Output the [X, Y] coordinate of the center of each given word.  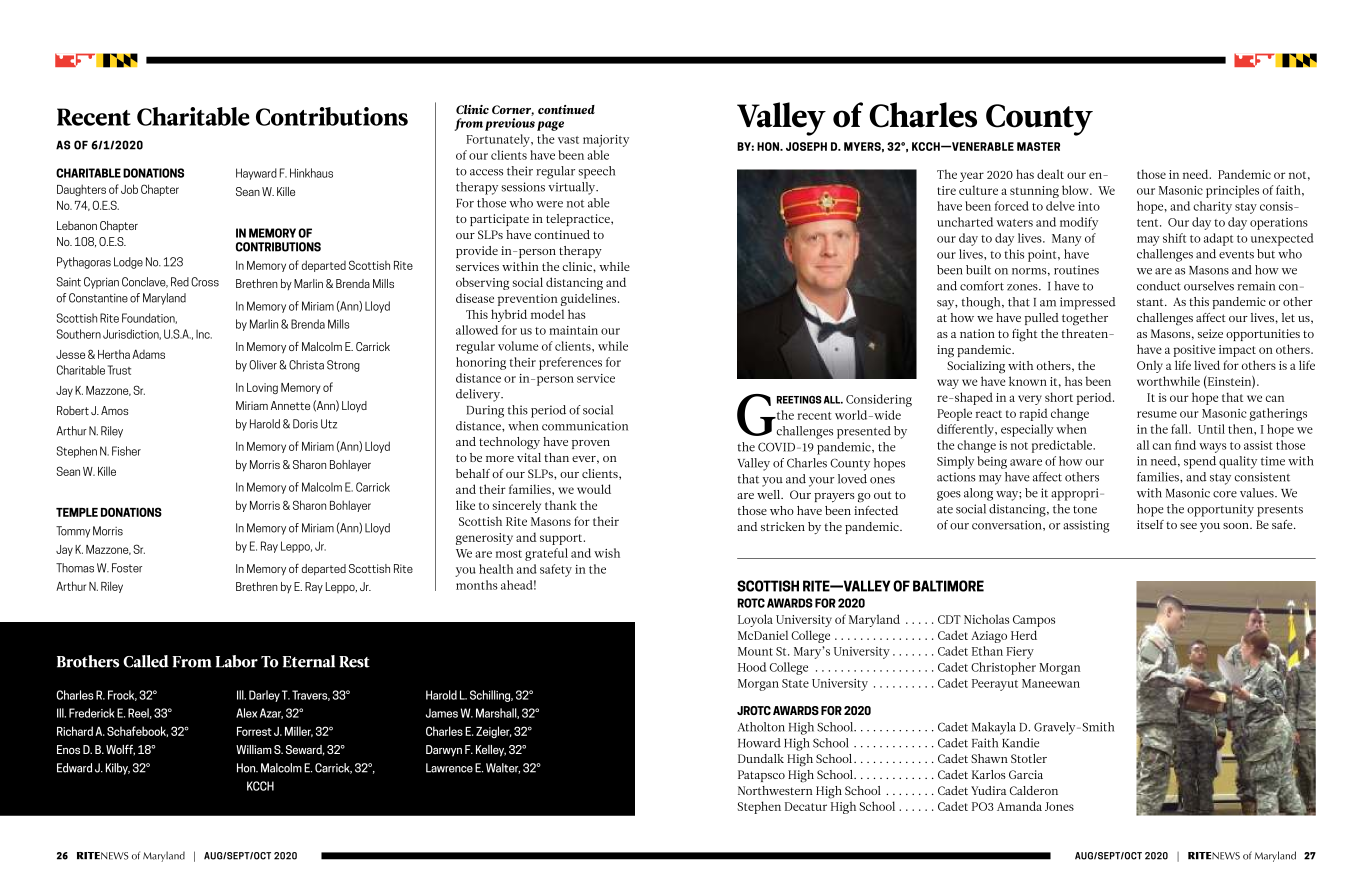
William [254, 749]
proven [591, 444]
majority [606, 141]
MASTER [1038, 146]
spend [1200, 462]
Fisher [126, 451]
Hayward [256, 174]
